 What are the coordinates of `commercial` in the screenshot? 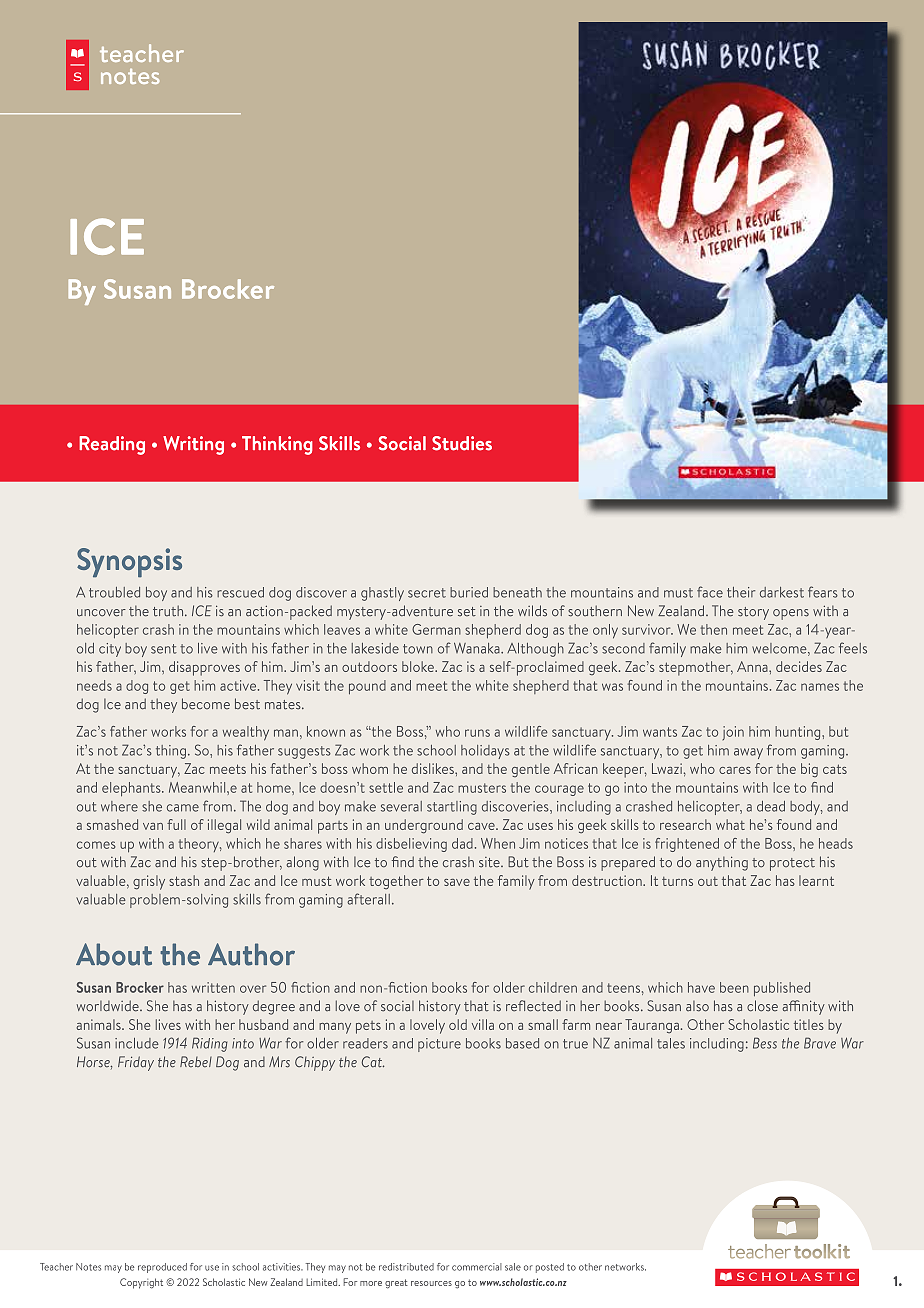 It's located at (477, 1267).
